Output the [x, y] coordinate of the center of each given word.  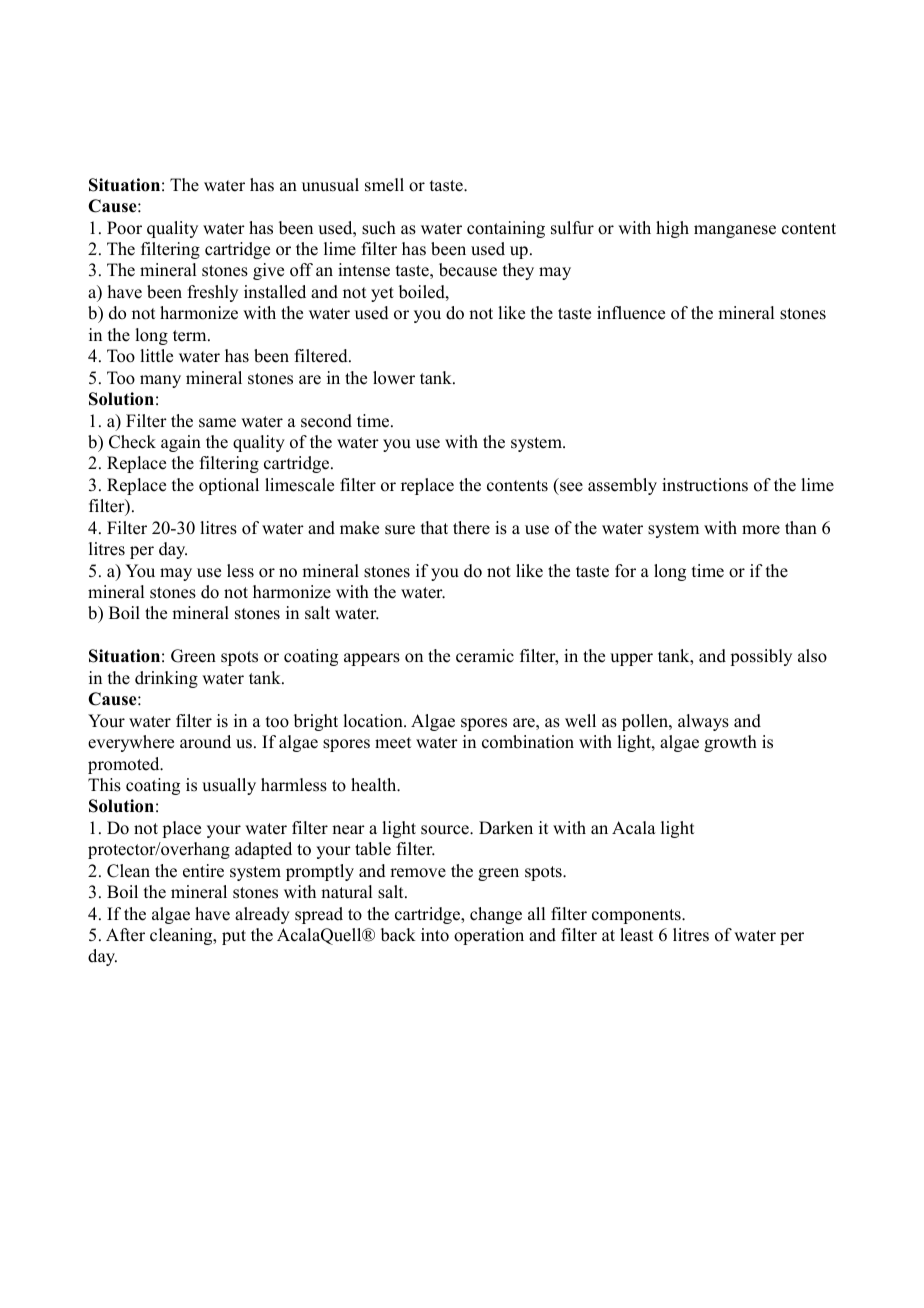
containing [506, 229]
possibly [761, 657]
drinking [166, 679]
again [181, 443]
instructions [705, 485]
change [496, 915]
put [234, 937]
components [637, 916]
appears [372, 659]
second [326, 421]
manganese [735, 231]
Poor [124, 228]
